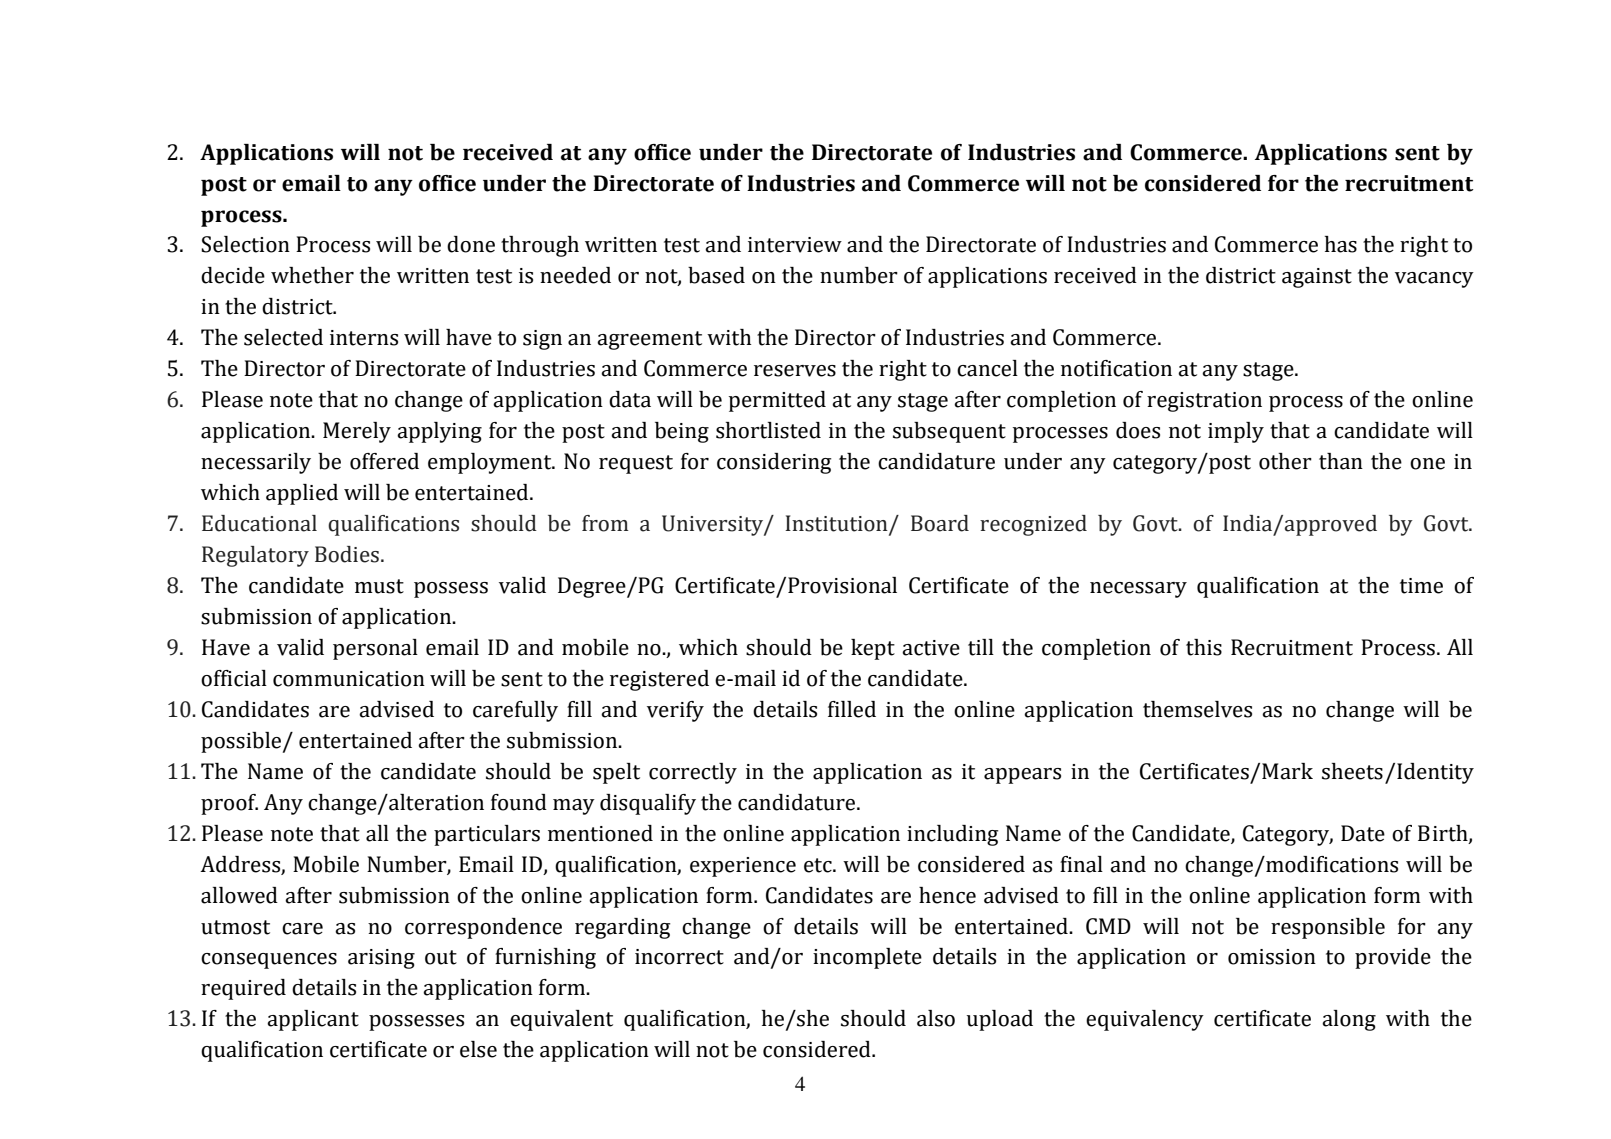  Describe the element at coordinates (312, 275) in the screenshot. I see `whether` at that location.
